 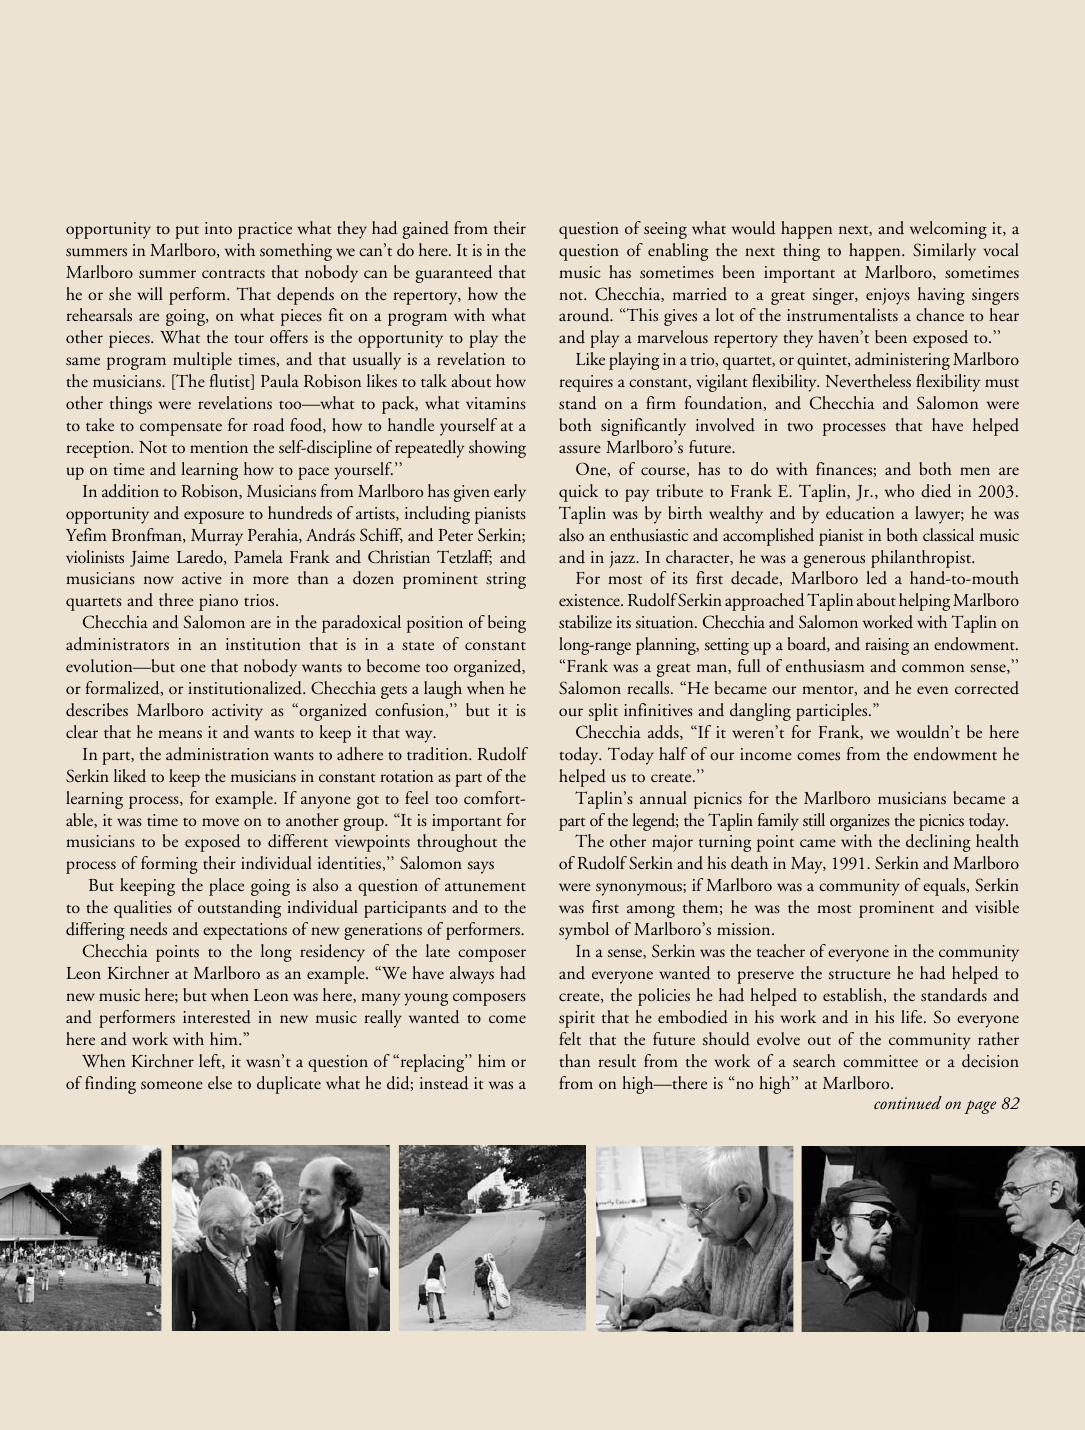 I want to click on organizes, so click(x=860, y=822).
